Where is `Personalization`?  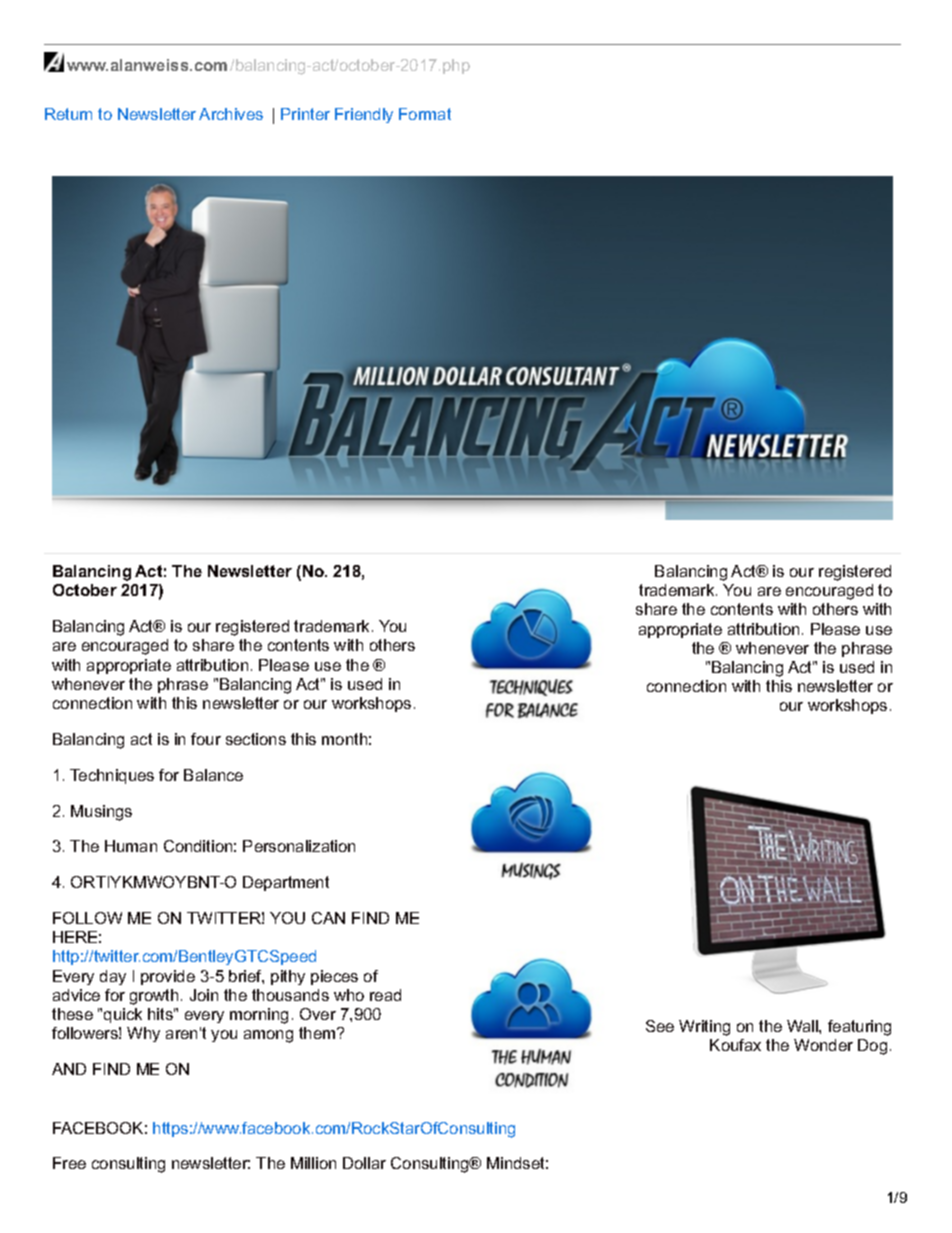 Personalization is located at coordinates (299, 846).
